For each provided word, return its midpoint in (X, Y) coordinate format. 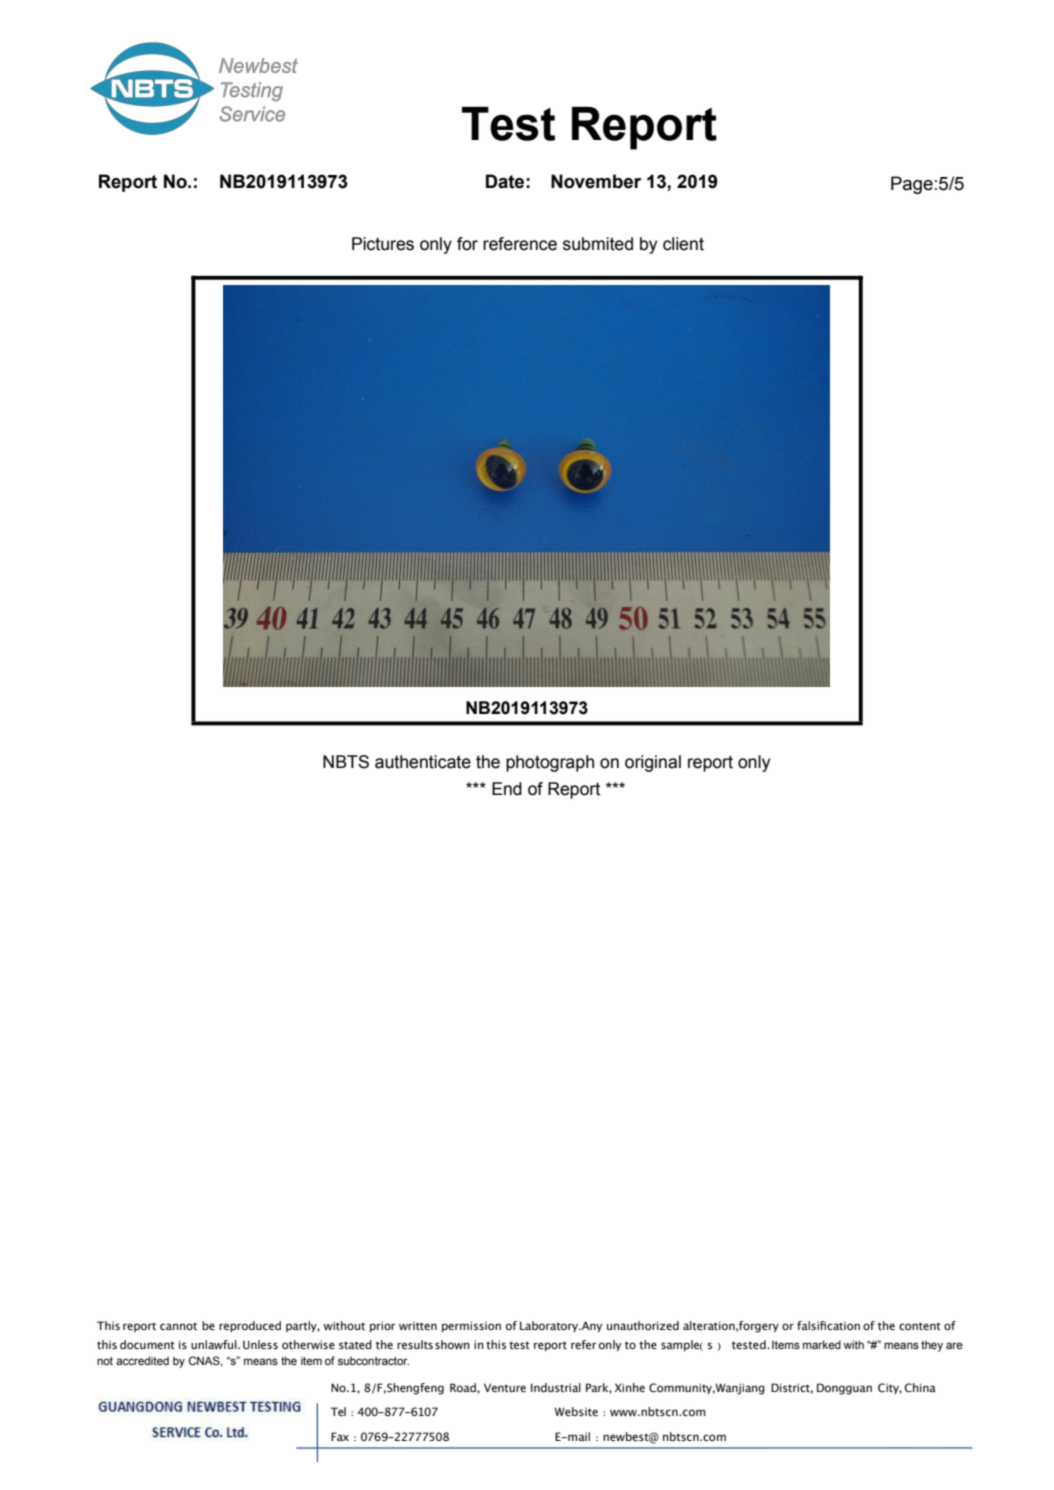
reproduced (250, 1326)
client (683, 244)
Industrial (556, 1387)
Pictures (383, 244)
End (507, 789)
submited (598, 244)
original (653, 763)
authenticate (423, 762)
